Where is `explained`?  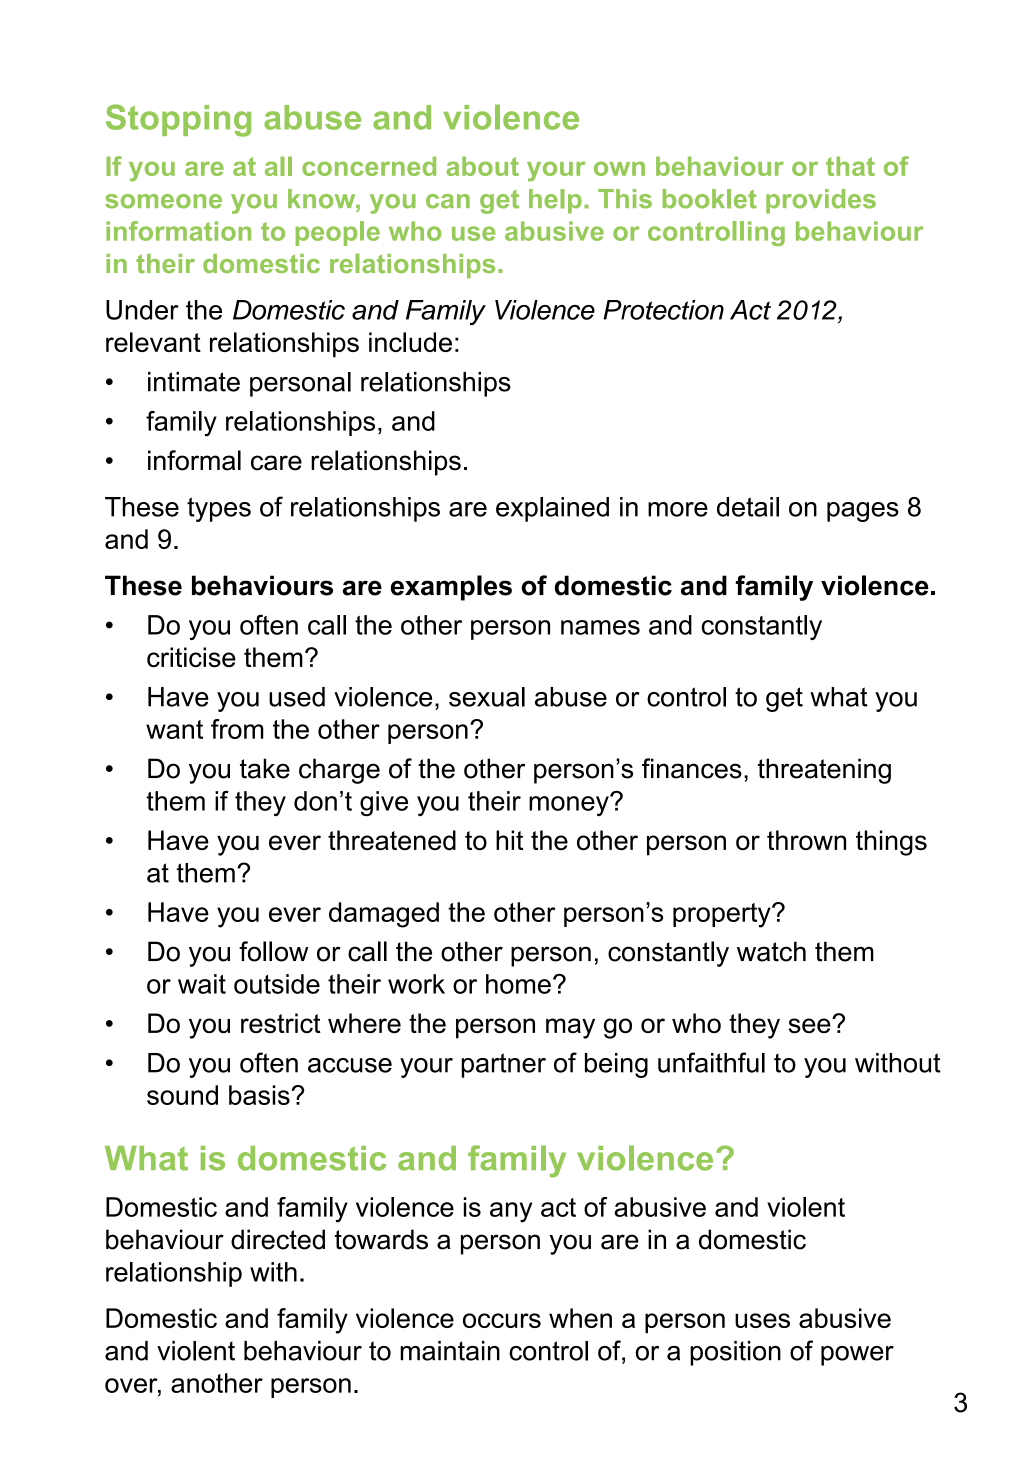
explained is located at coordinates (552, 509).
